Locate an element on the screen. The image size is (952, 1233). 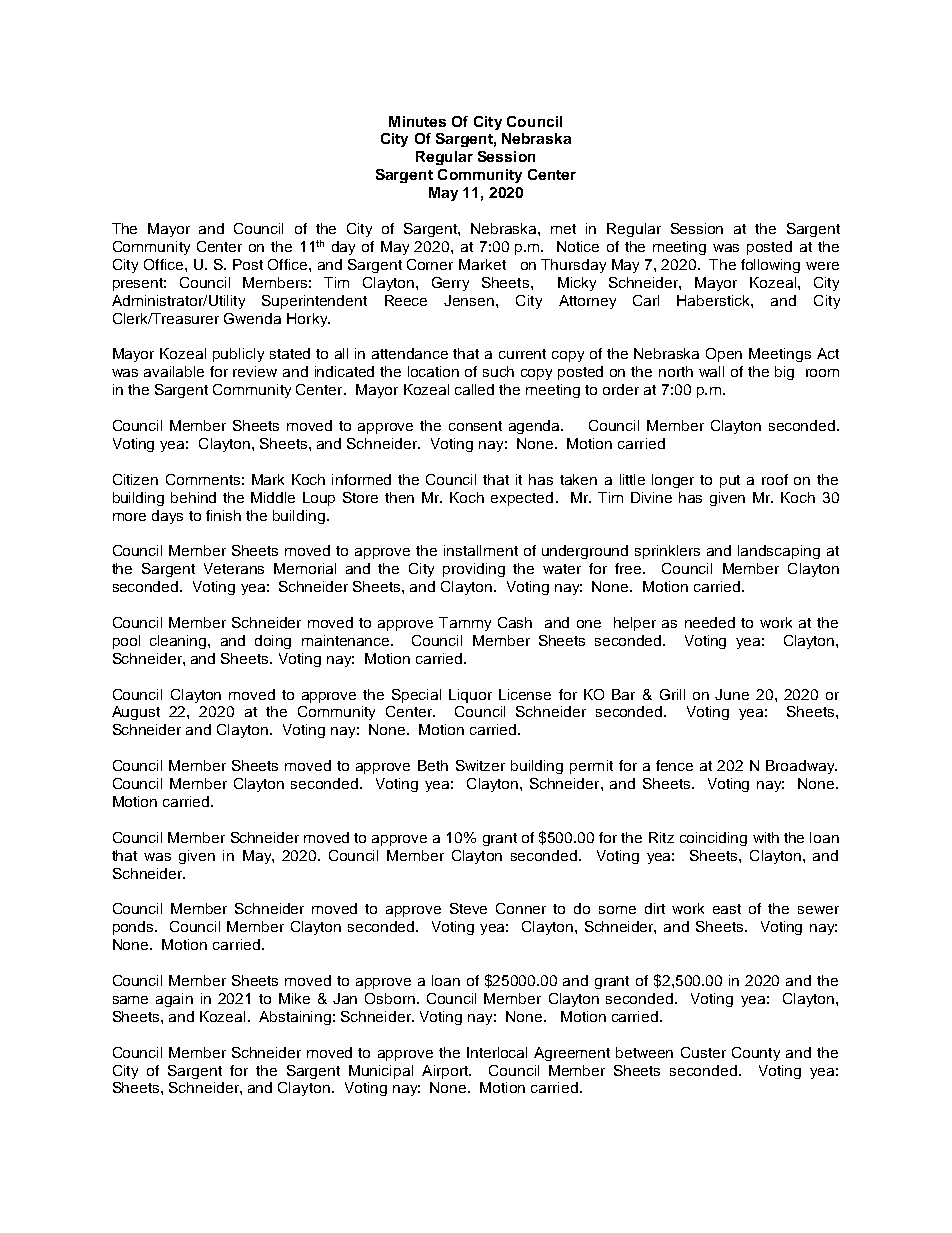
ponds is located at coordinates (134, 928).
